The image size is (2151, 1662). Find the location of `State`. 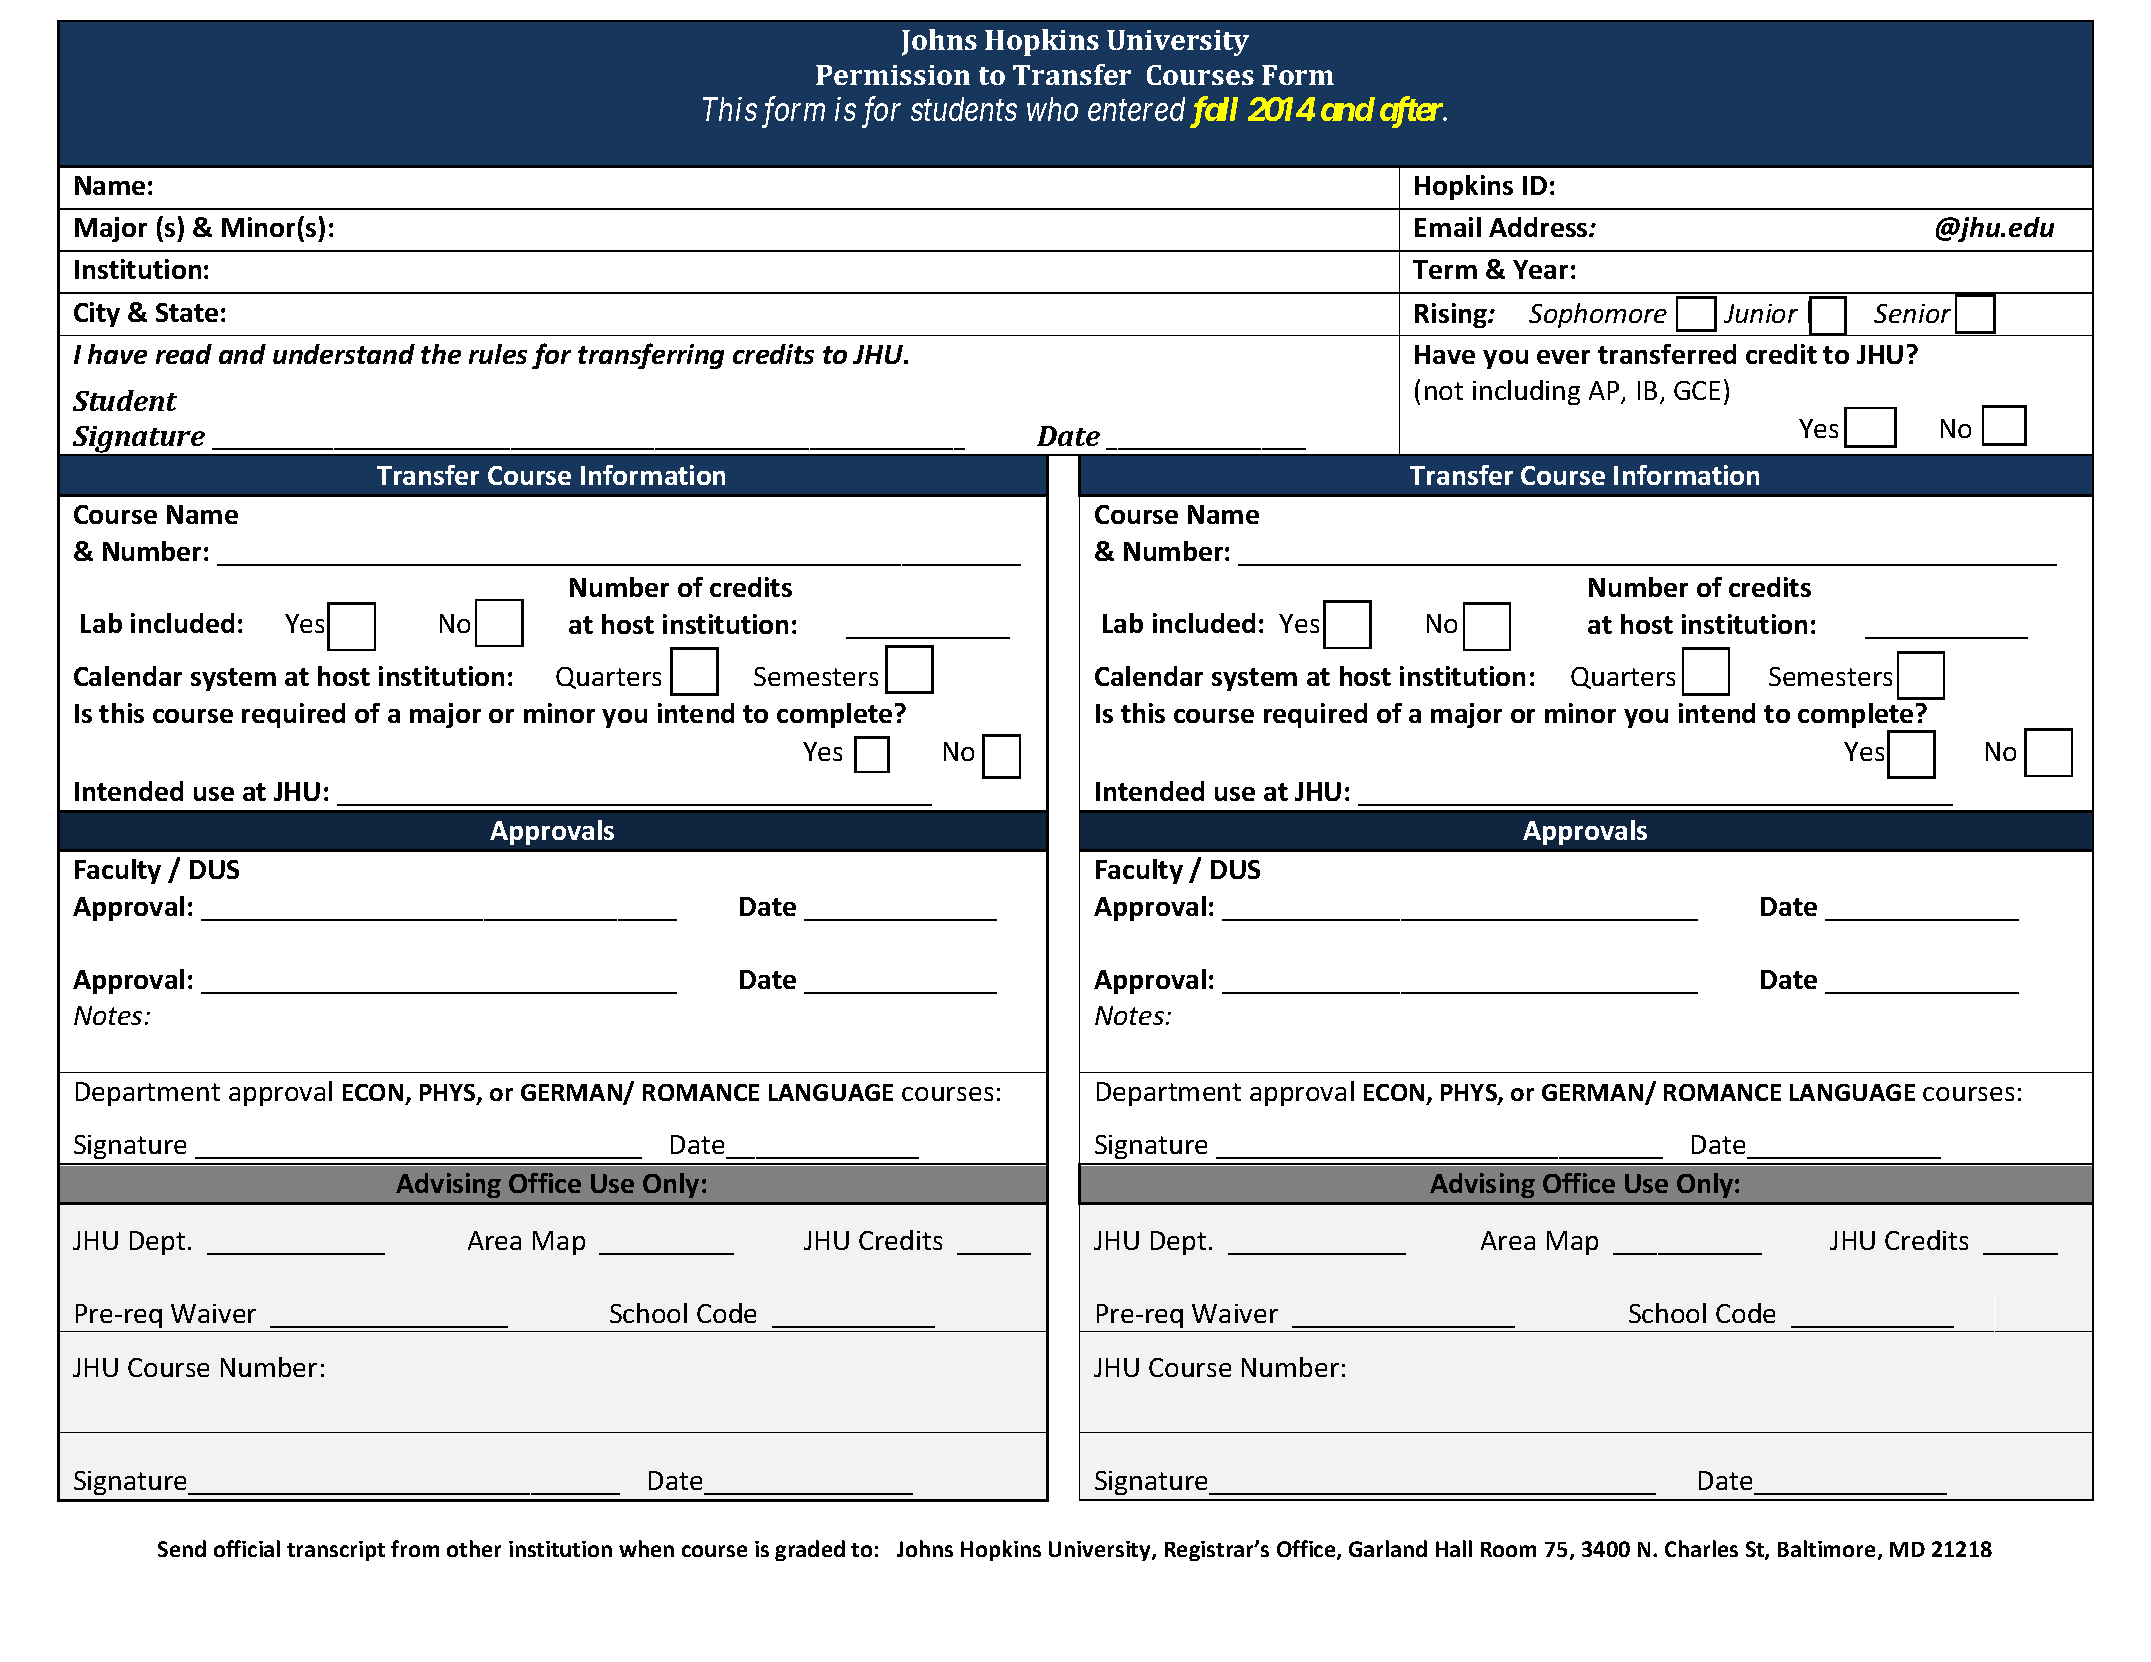

State is located at coordinates (187, 312).
